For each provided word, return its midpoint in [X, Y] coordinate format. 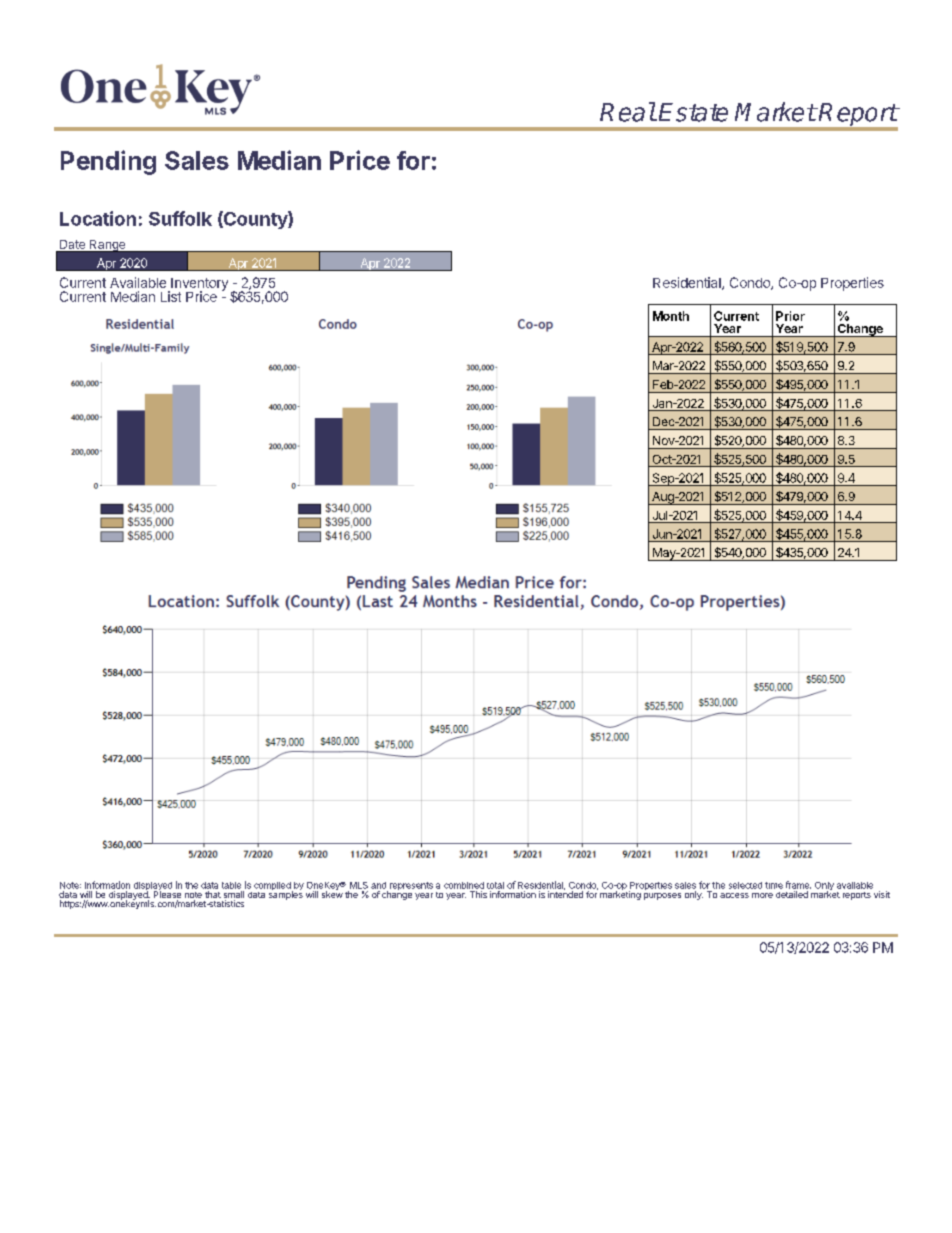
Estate [693, 112]
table [231, 885]
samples [286, 894]
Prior [790, 316]
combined [464, 885]
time [774, 885]
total [495, 885]
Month [671, 316]
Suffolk [180, 218]
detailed [792, 894]
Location [98, 218]
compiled [273, 887]
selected [745, 885]
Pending [108, 162]
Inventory [198, 285]
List [171, 296]
